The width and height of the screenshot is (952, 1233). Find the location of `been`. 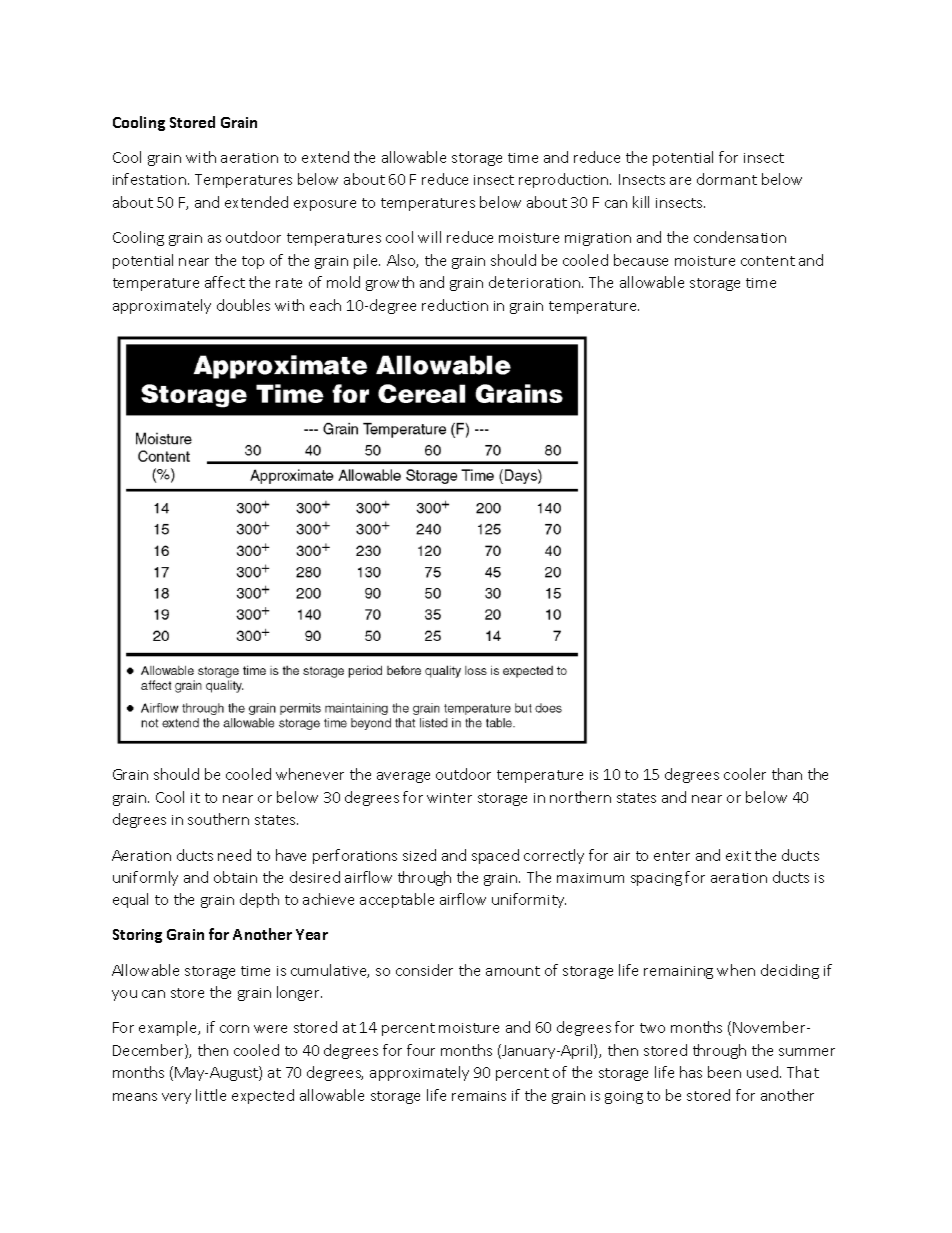

been is located at coordinates (724, 1072).
